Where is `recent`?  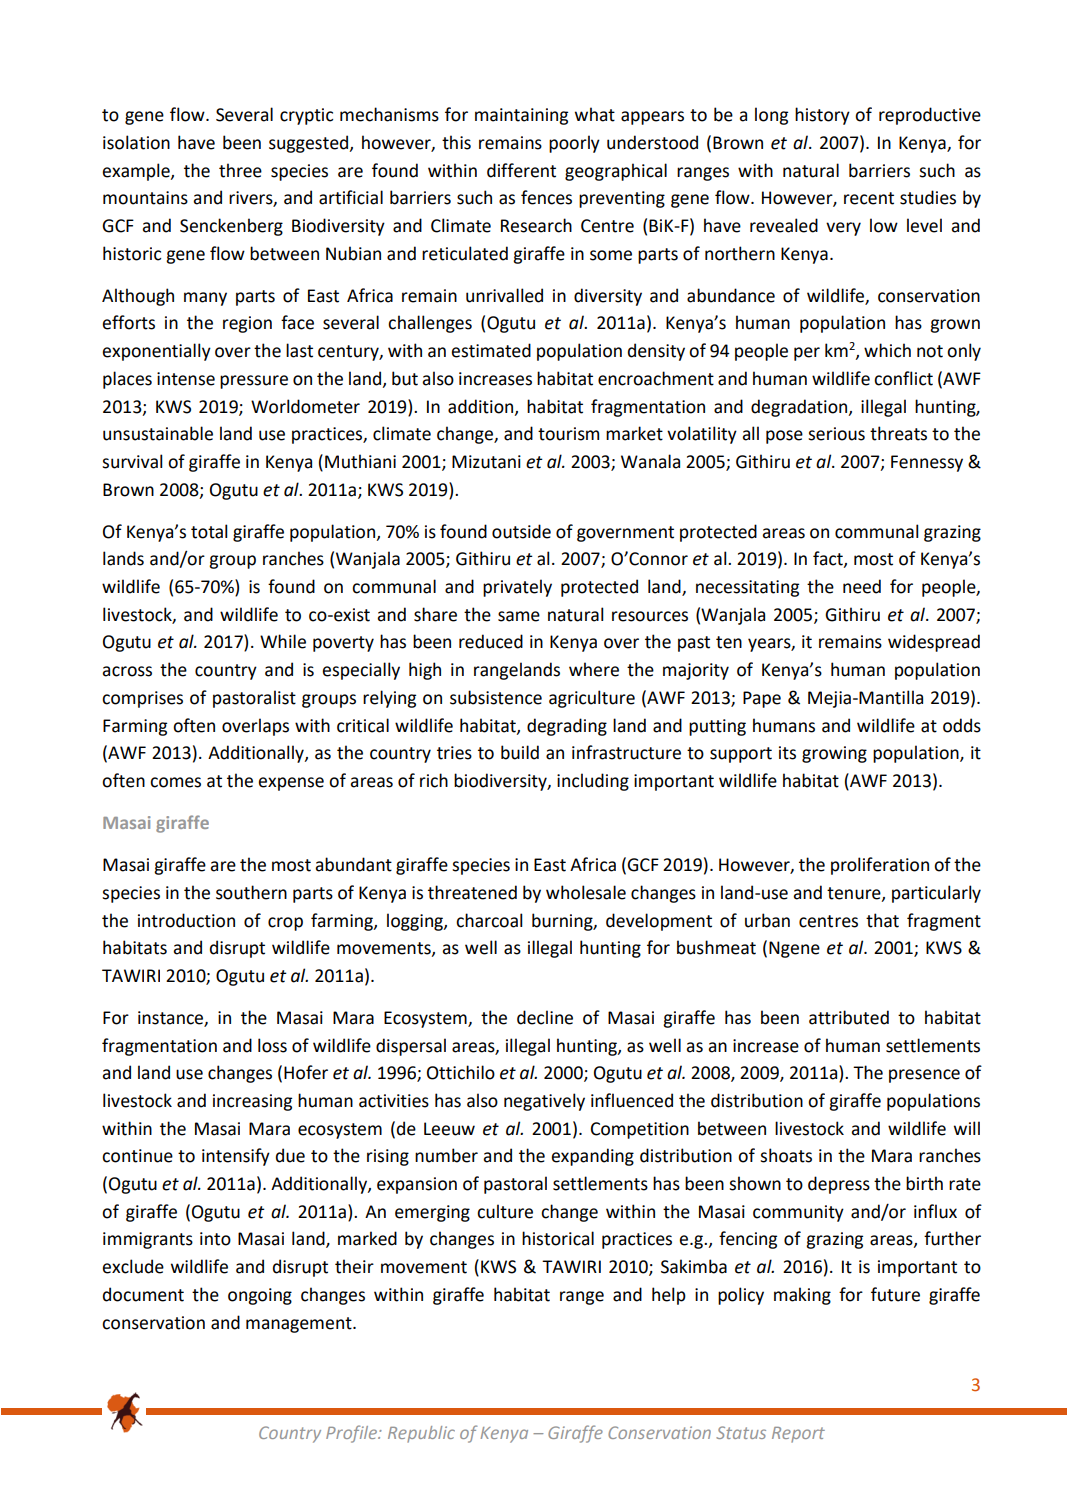 recent is located at coordinates (869, 198).
